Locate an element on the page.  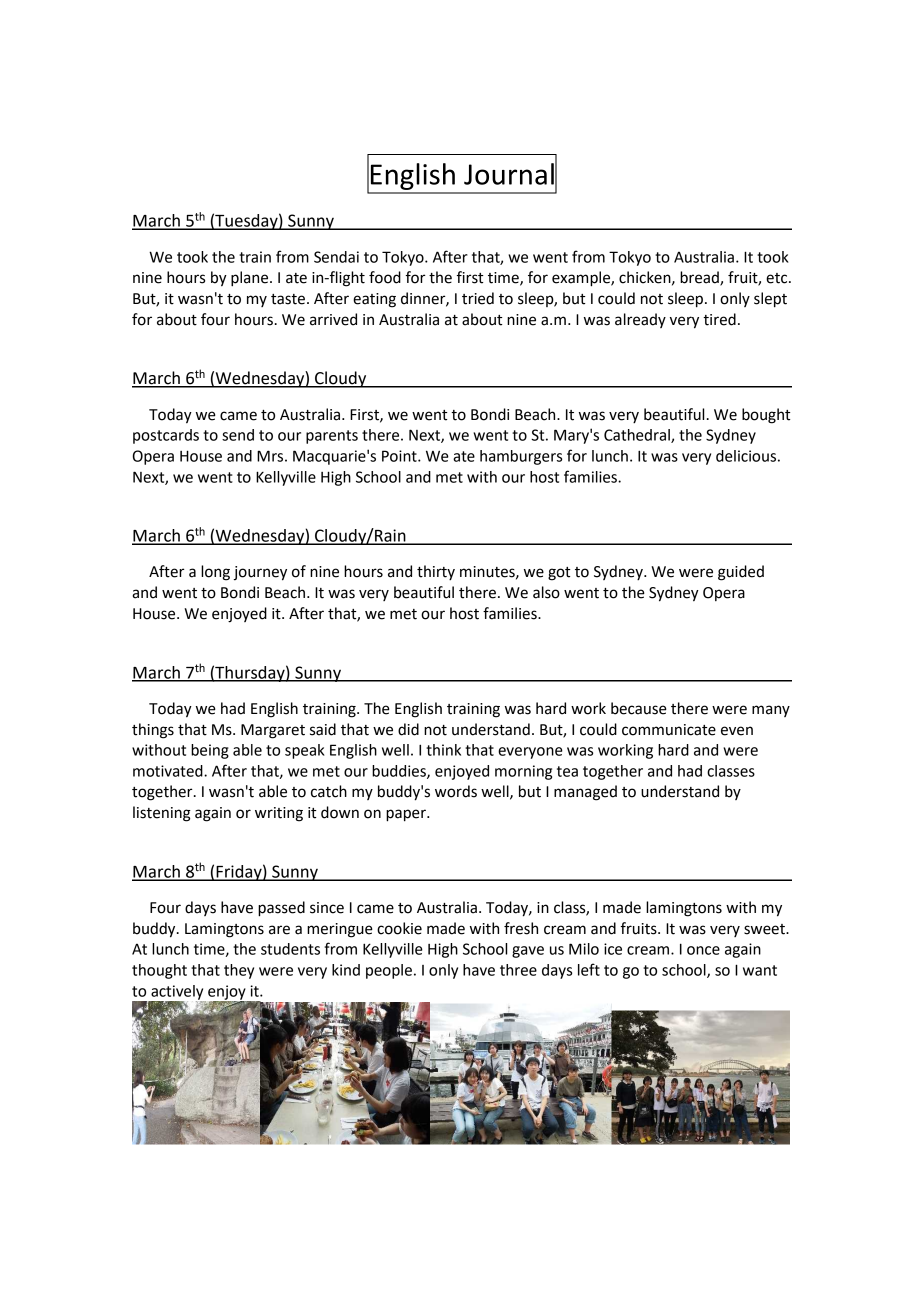
once is located at coordinates (703, 950).
